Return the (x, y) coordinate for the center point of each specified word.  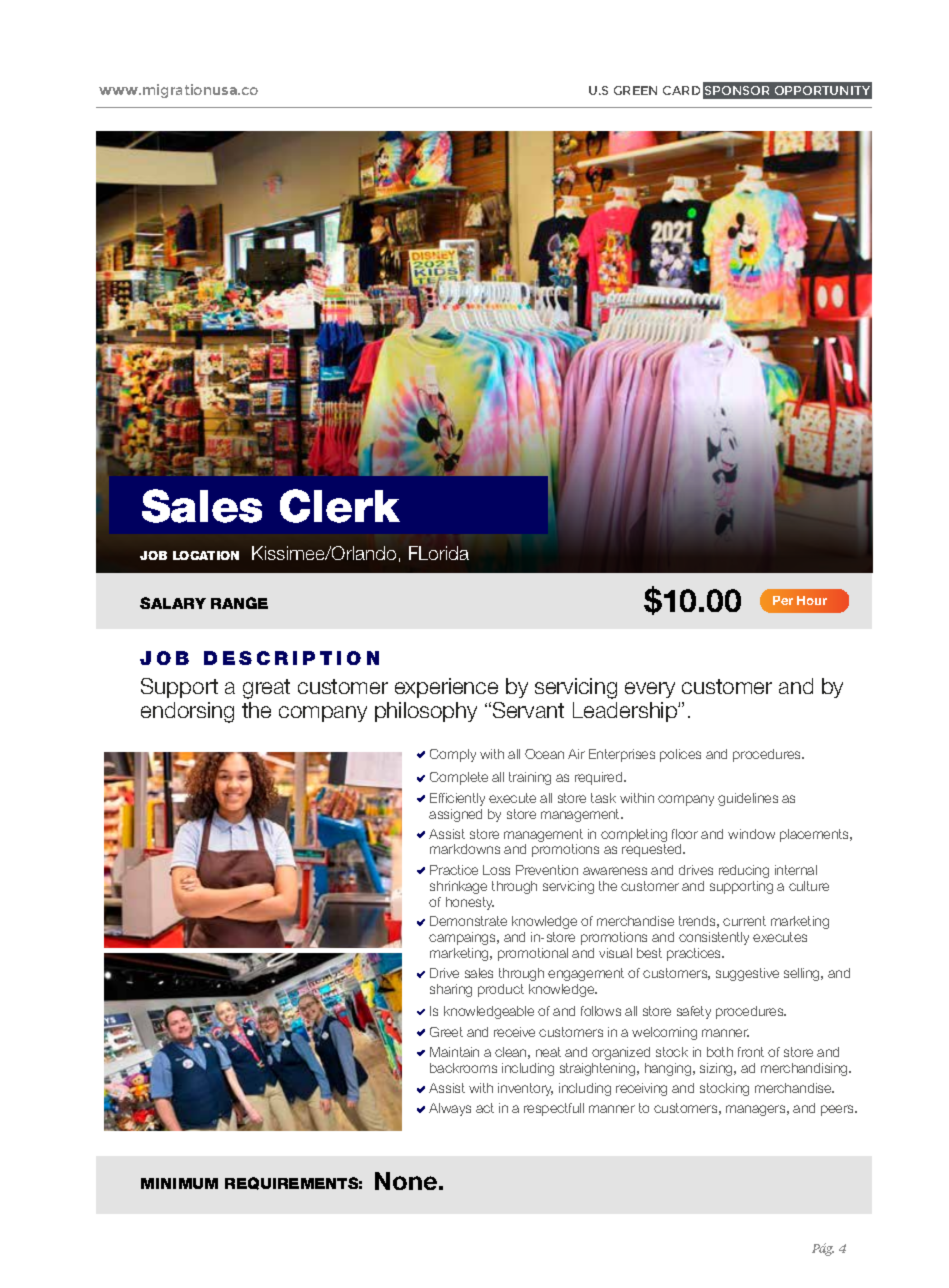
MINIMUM (179, 1183)
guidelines (748, 799)
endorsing (187, 712)
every (650, 690)
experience (446, 688)
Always (450, 1109)
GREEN (635, 90)
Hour (812, 600)
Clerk (340, 506)
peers (839, 1110)
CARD (681, 90)
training (530, 778)
